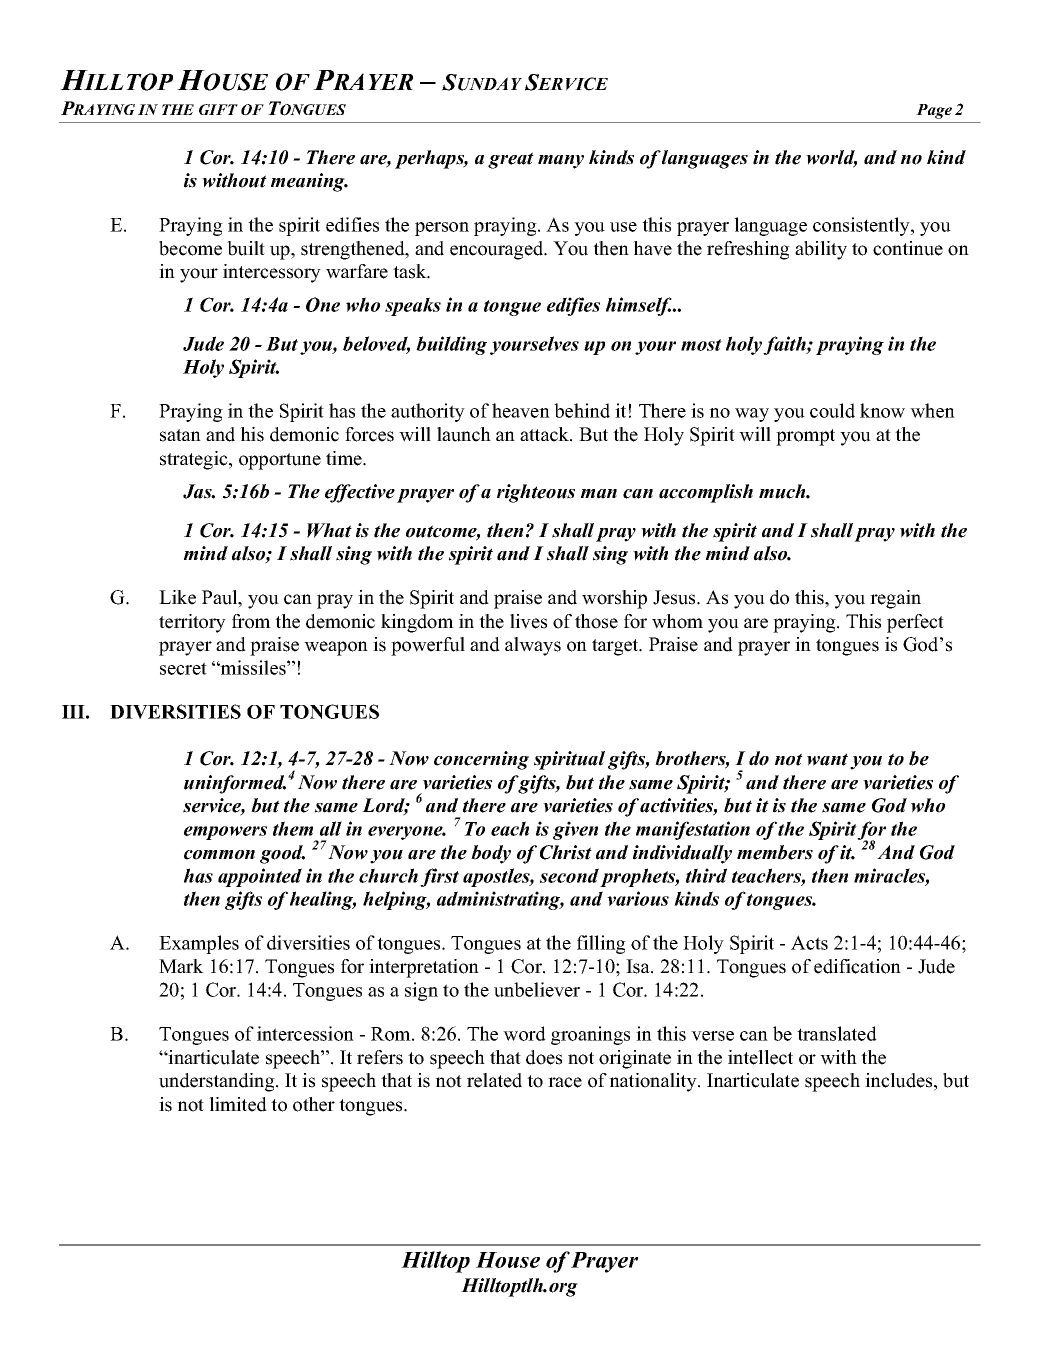 This screenshot has height=1345, width=1039. Describe the element at coordinates (934, 111) in the screenshot. I see `Page` at that location.
